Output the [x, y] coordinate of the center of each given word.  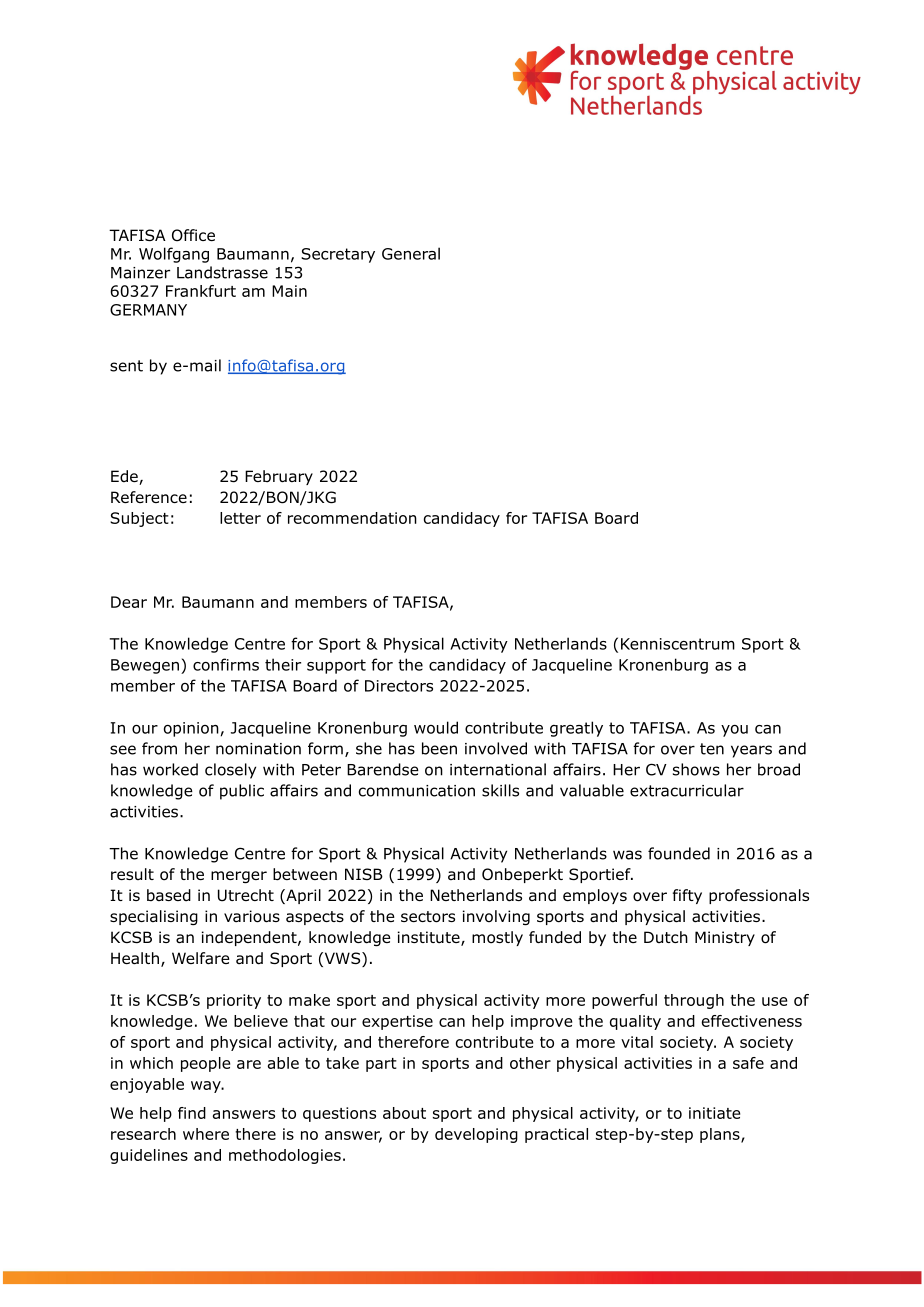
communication [417, 791]
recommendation [352, 518]
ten [712, 749]
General [411, 253]
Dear [129, 602]
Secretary [338, 255]
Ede [125, 477]
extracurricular [687, 790]
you [734, 731]
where [206, 1134]
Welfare [201, 958]
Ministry [725, 938]
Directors [399, 686]
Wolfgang [174, 255]
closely [230, 771]
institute [430, 938]
